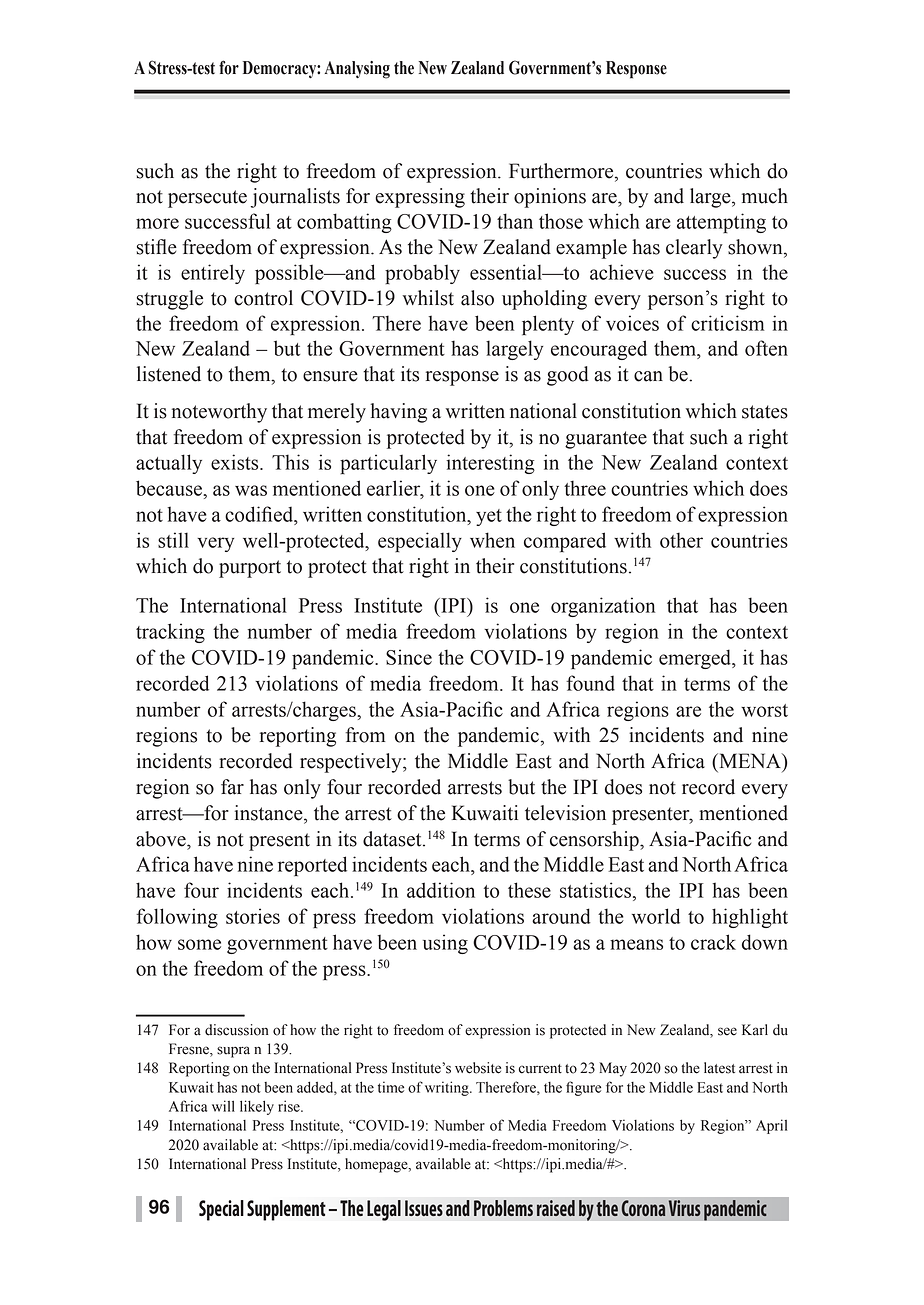 This page has height=1305, width=924. I want to click on Problems, so click(503, 1208).
